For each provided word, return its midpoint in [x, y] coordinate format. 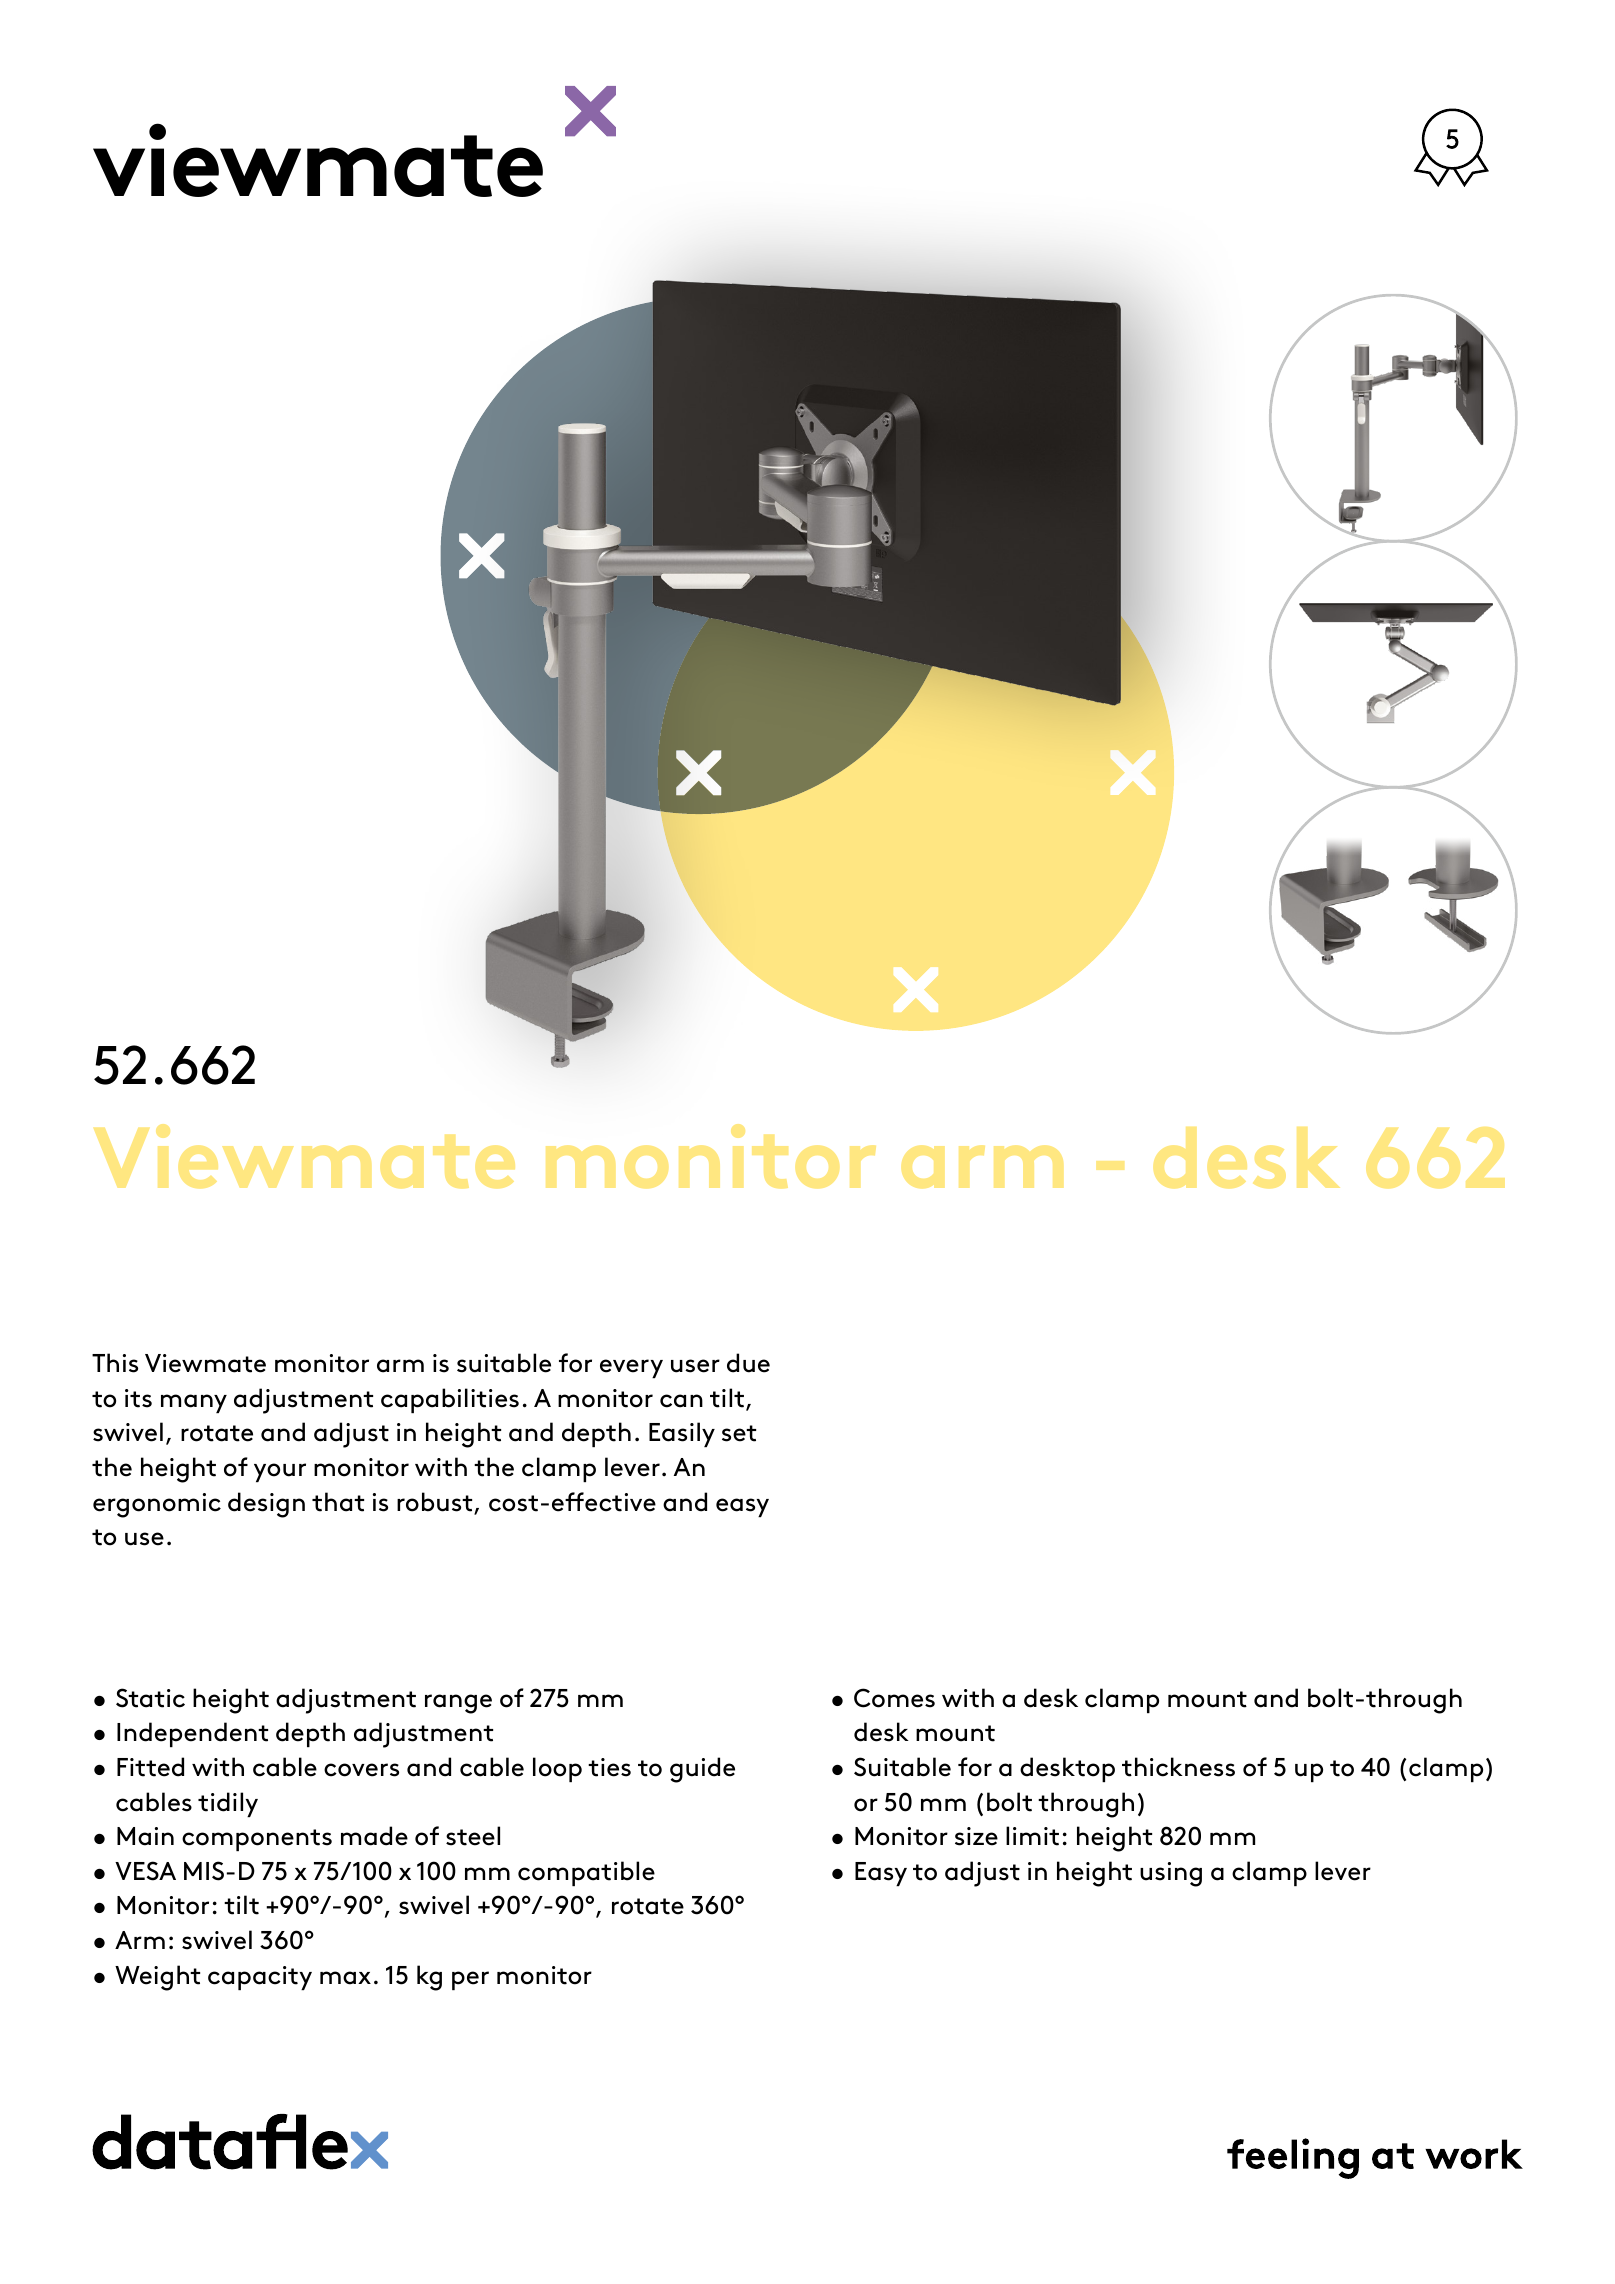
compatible [586, 1873]
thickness [1178, 1767]
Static [150, 1698]
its [138, 1398]
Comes [894, 1698]
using [1171, 1874]
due [748, 1363]
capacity [260, 1978]
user [695, 1366]
